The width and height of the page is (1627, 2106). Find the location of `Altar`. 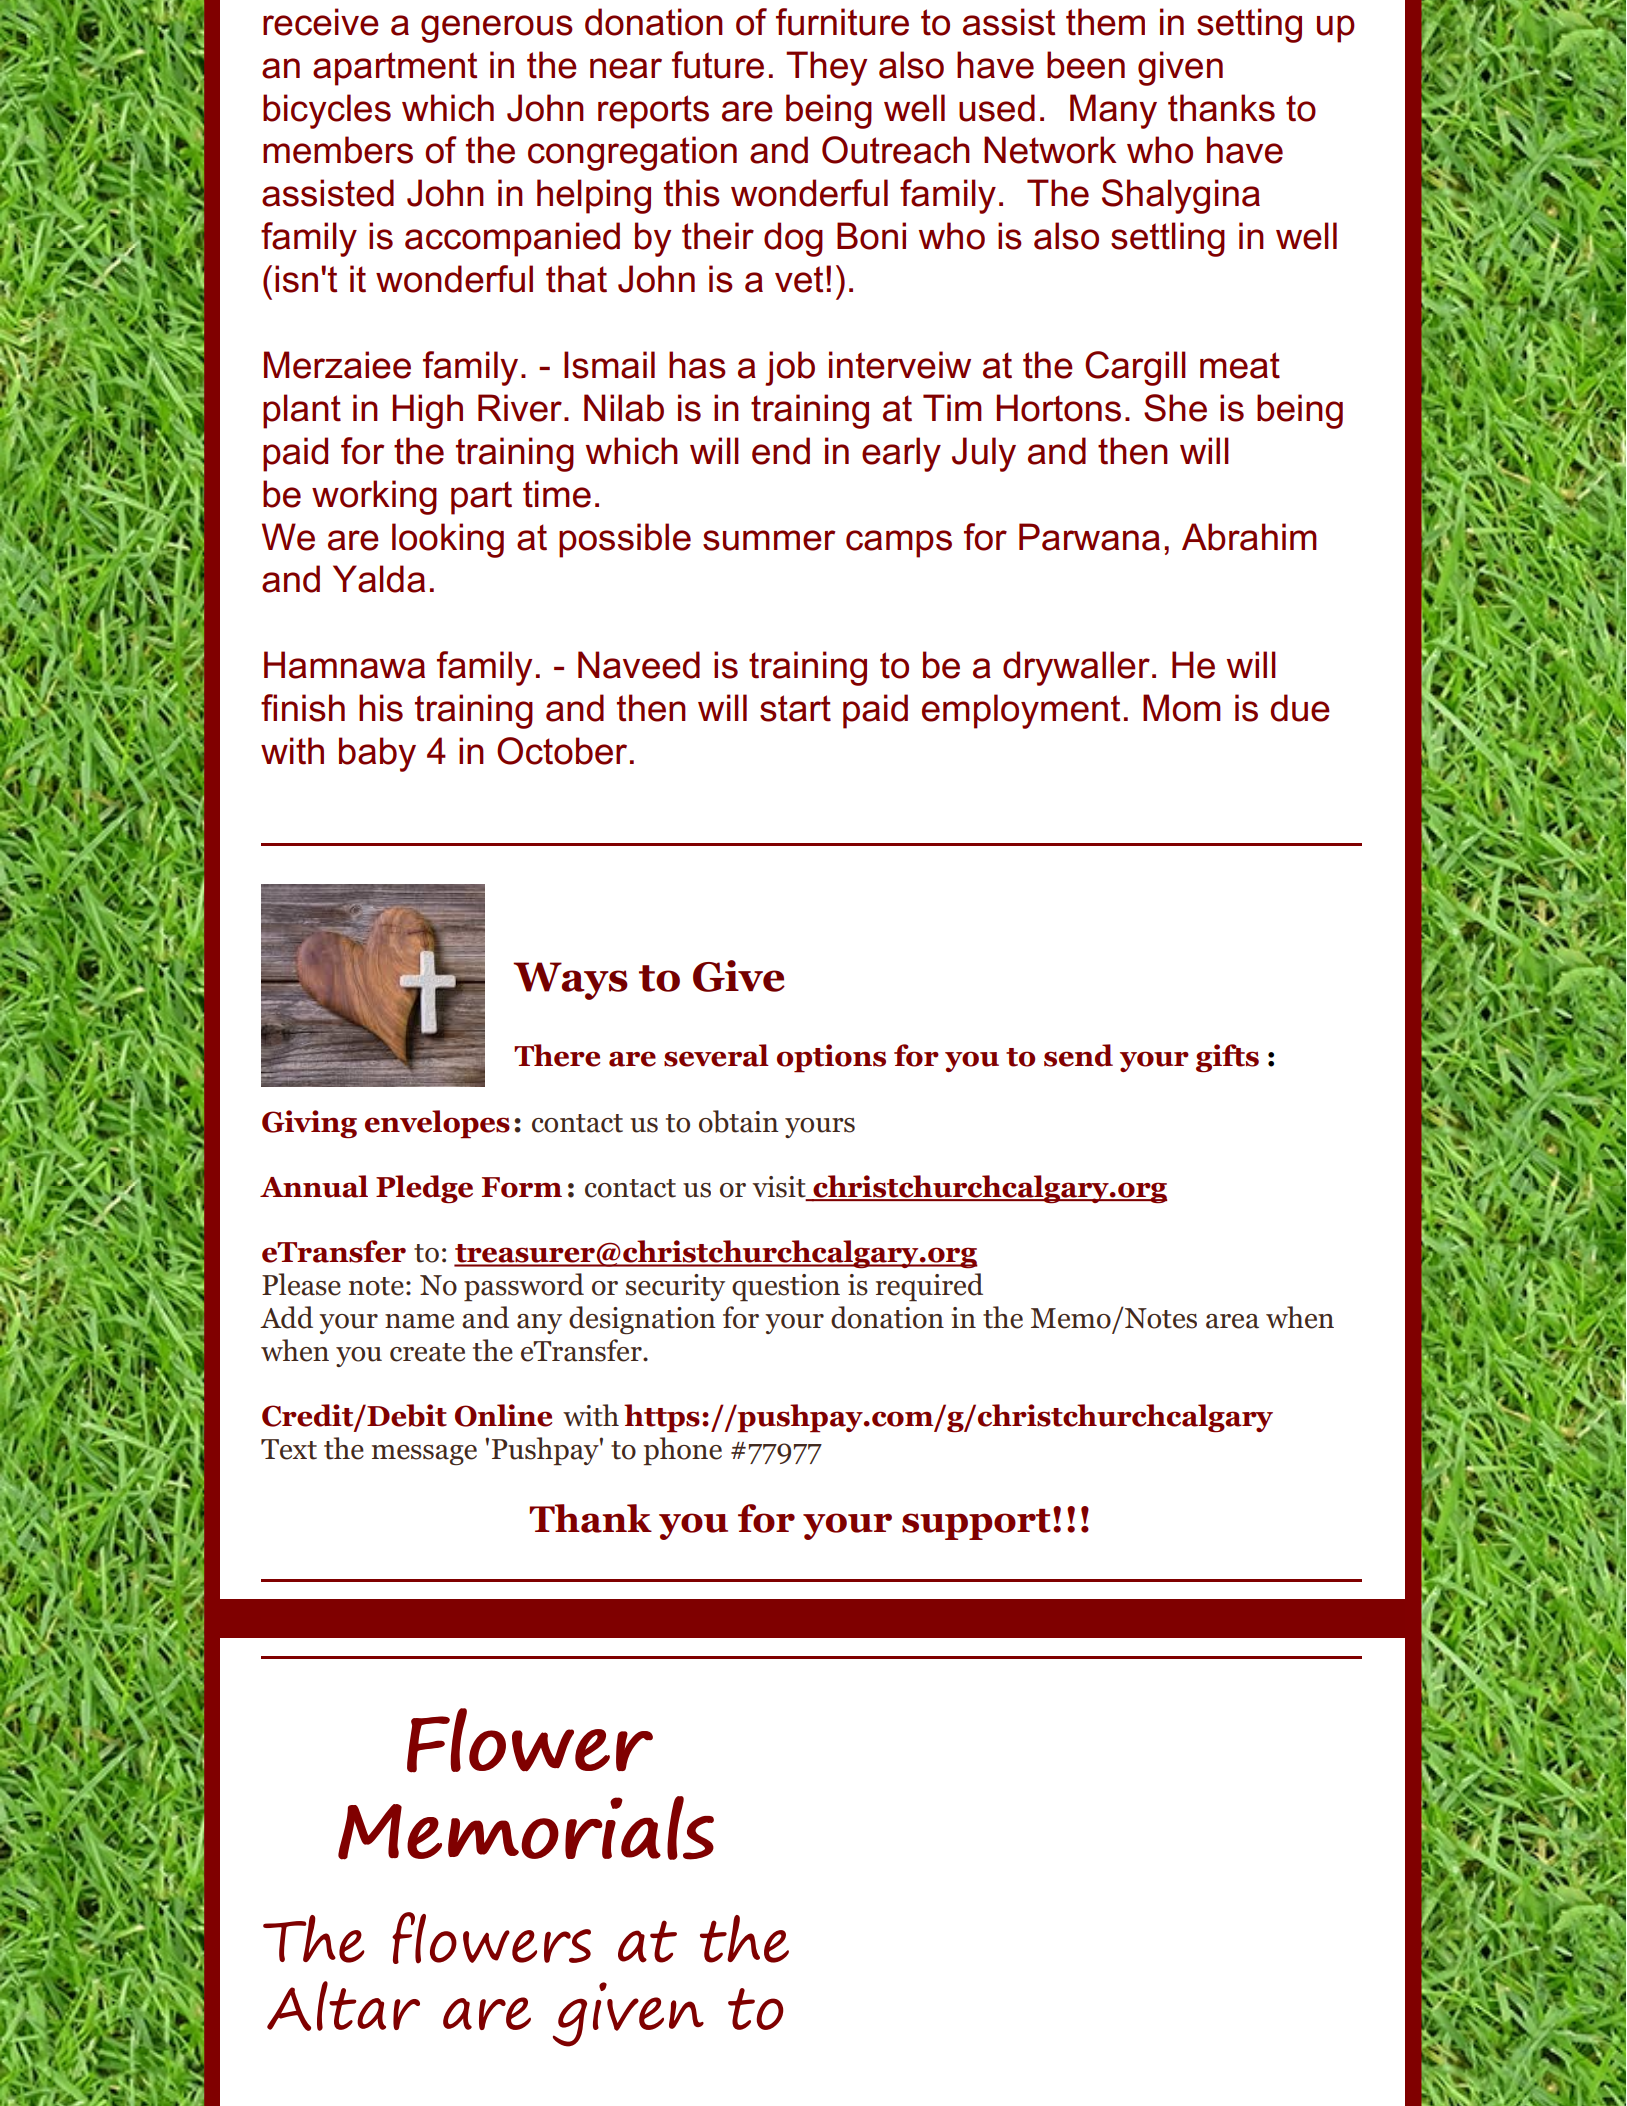

Altar is located at coordinates (343, 2006).
